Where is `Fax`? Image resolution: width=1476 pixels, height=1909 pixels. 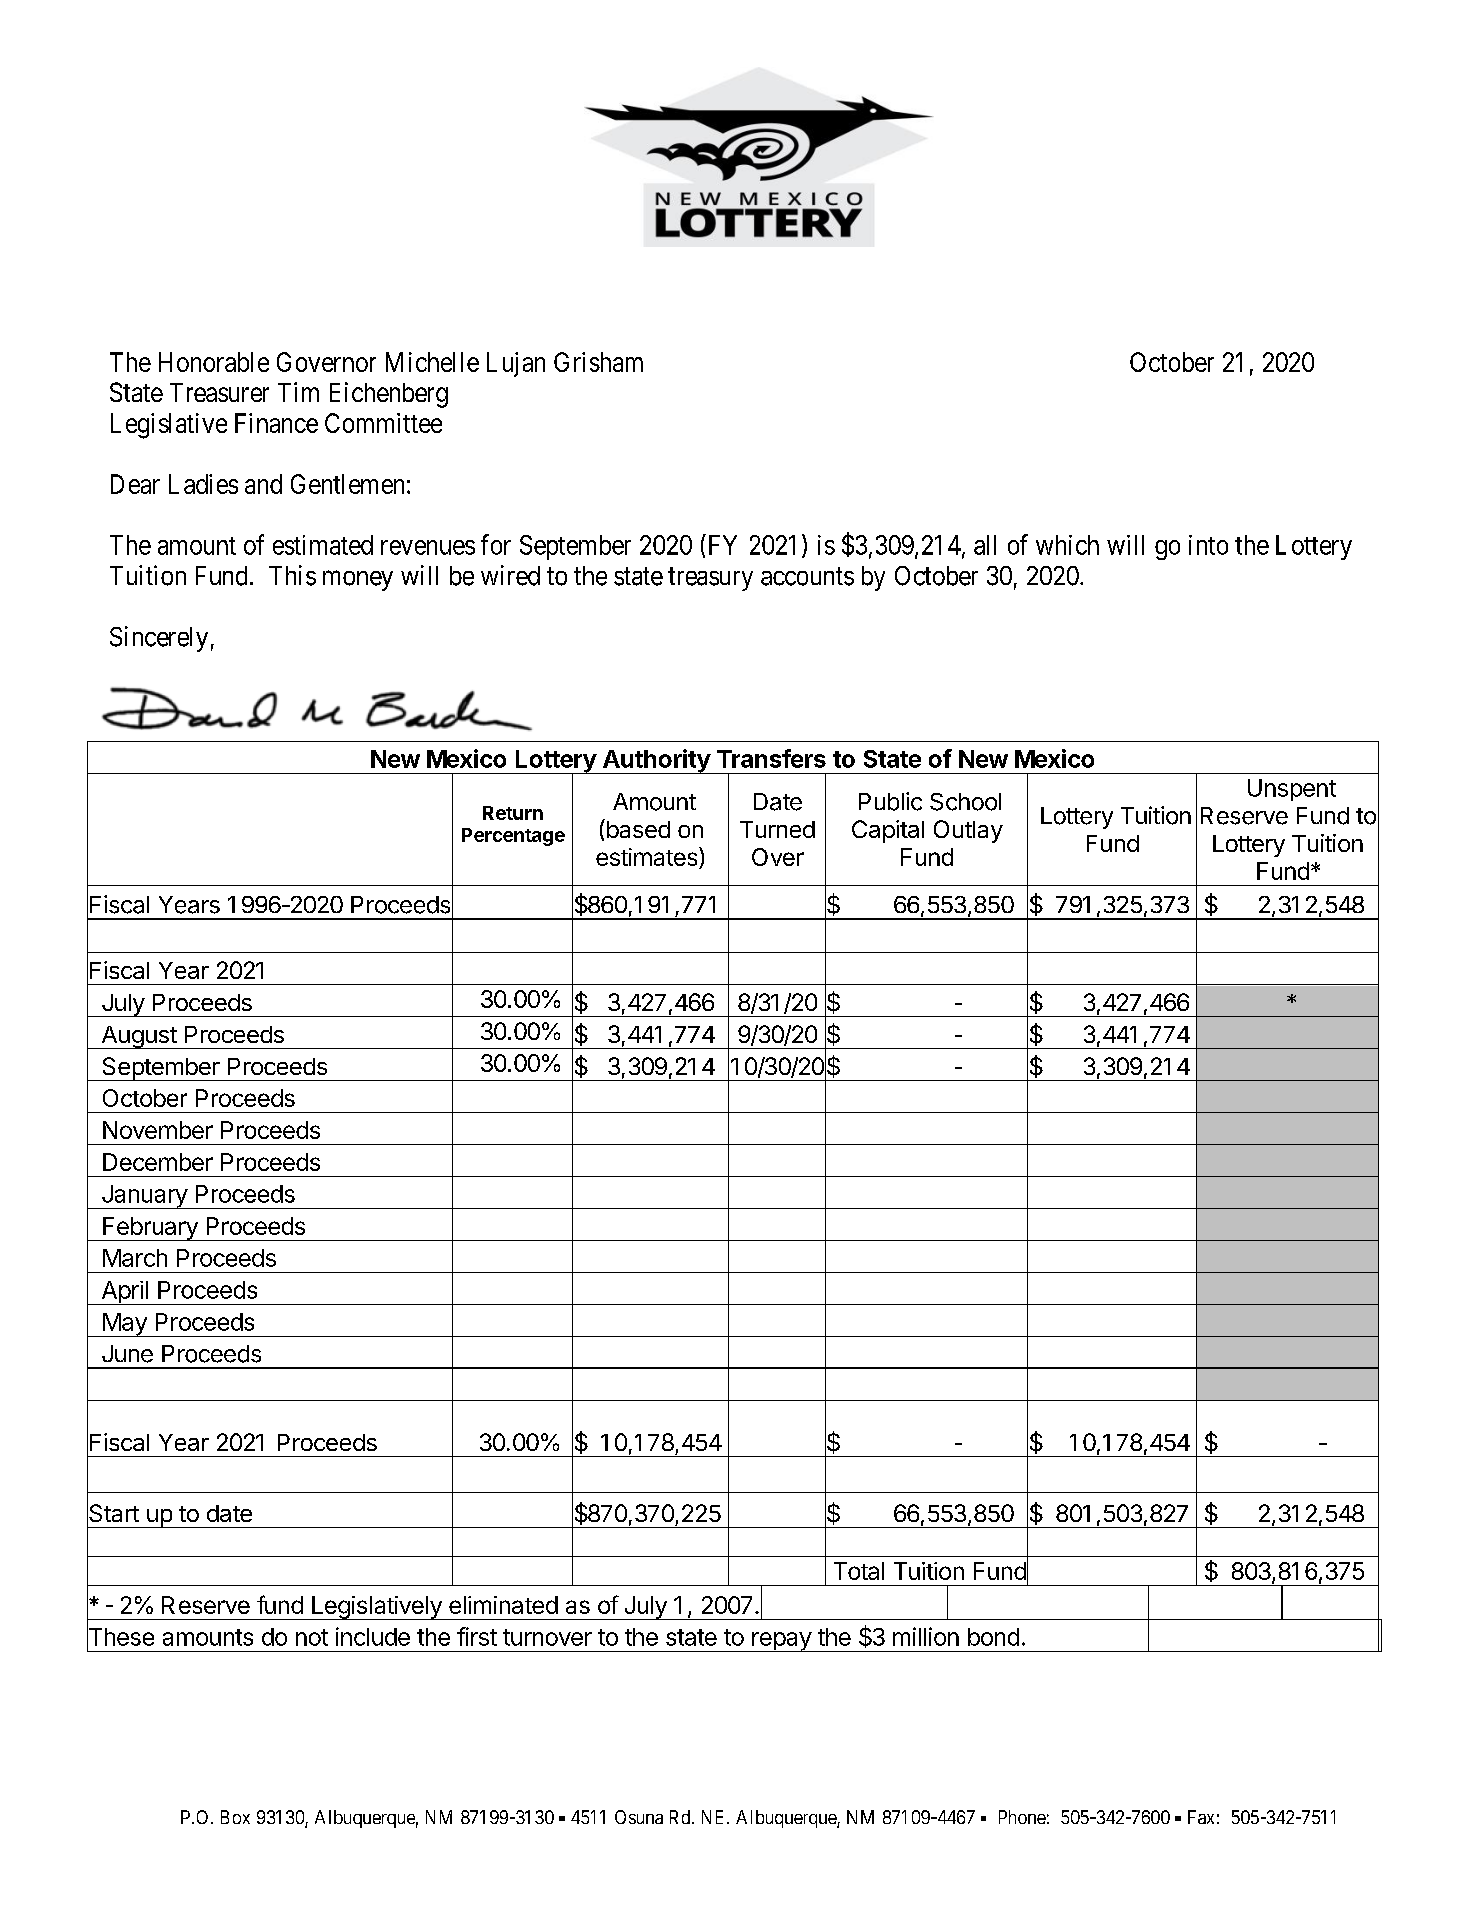 Fax is located at coordinates (1201, 1817).
